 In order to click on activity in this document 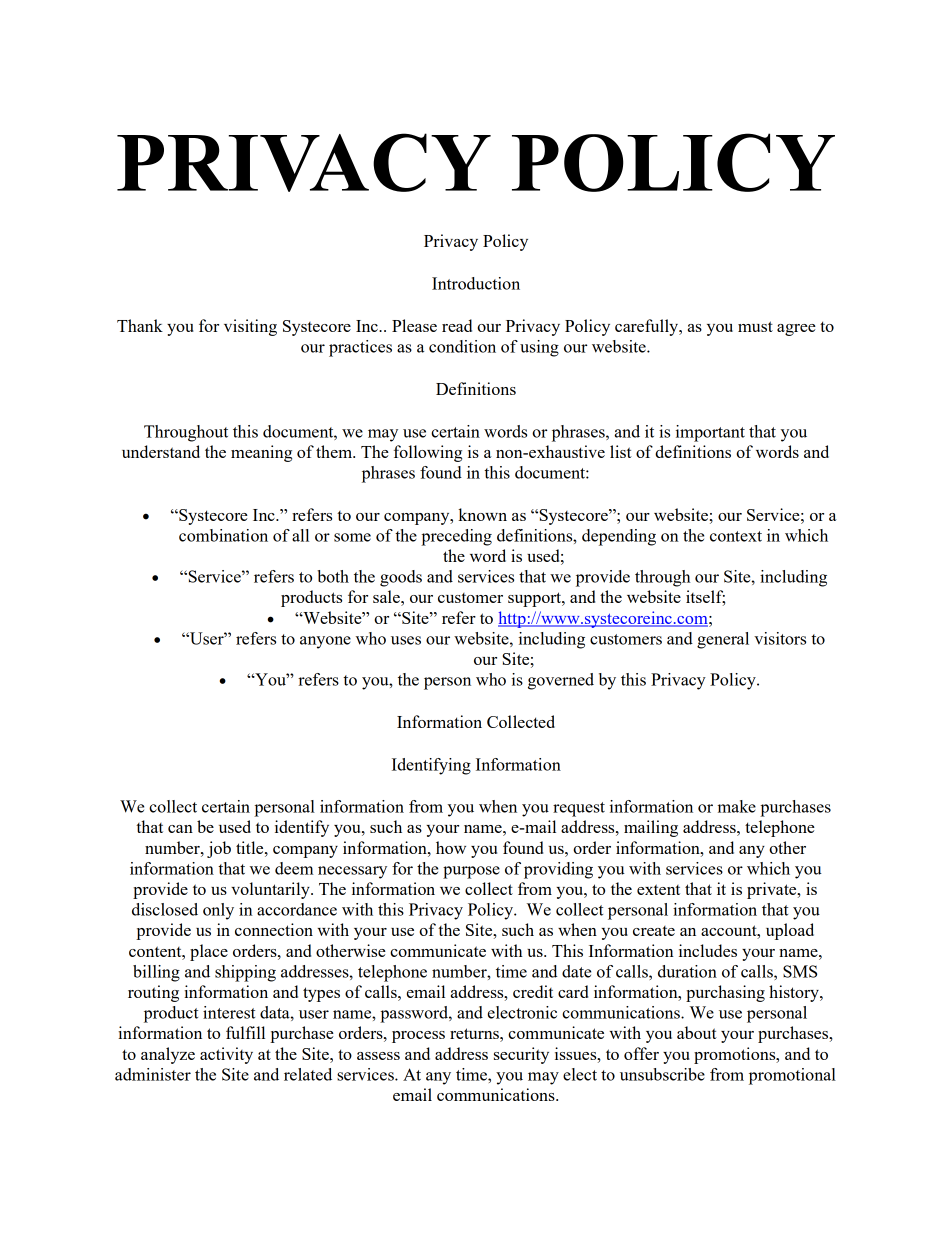, I will do `click(226, 1055)`.
